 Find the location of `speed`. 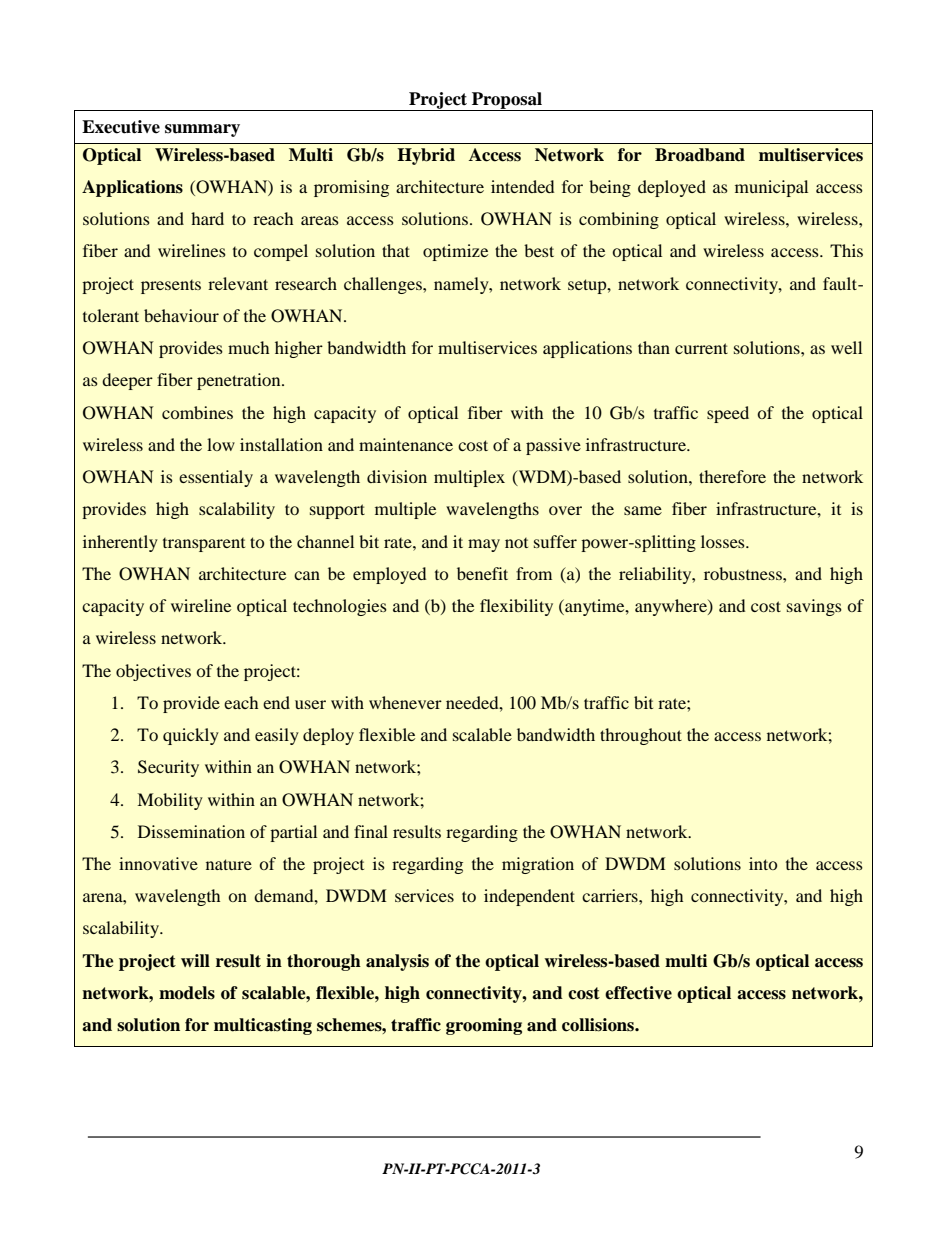

speed is located at coordinates (728, 414).
